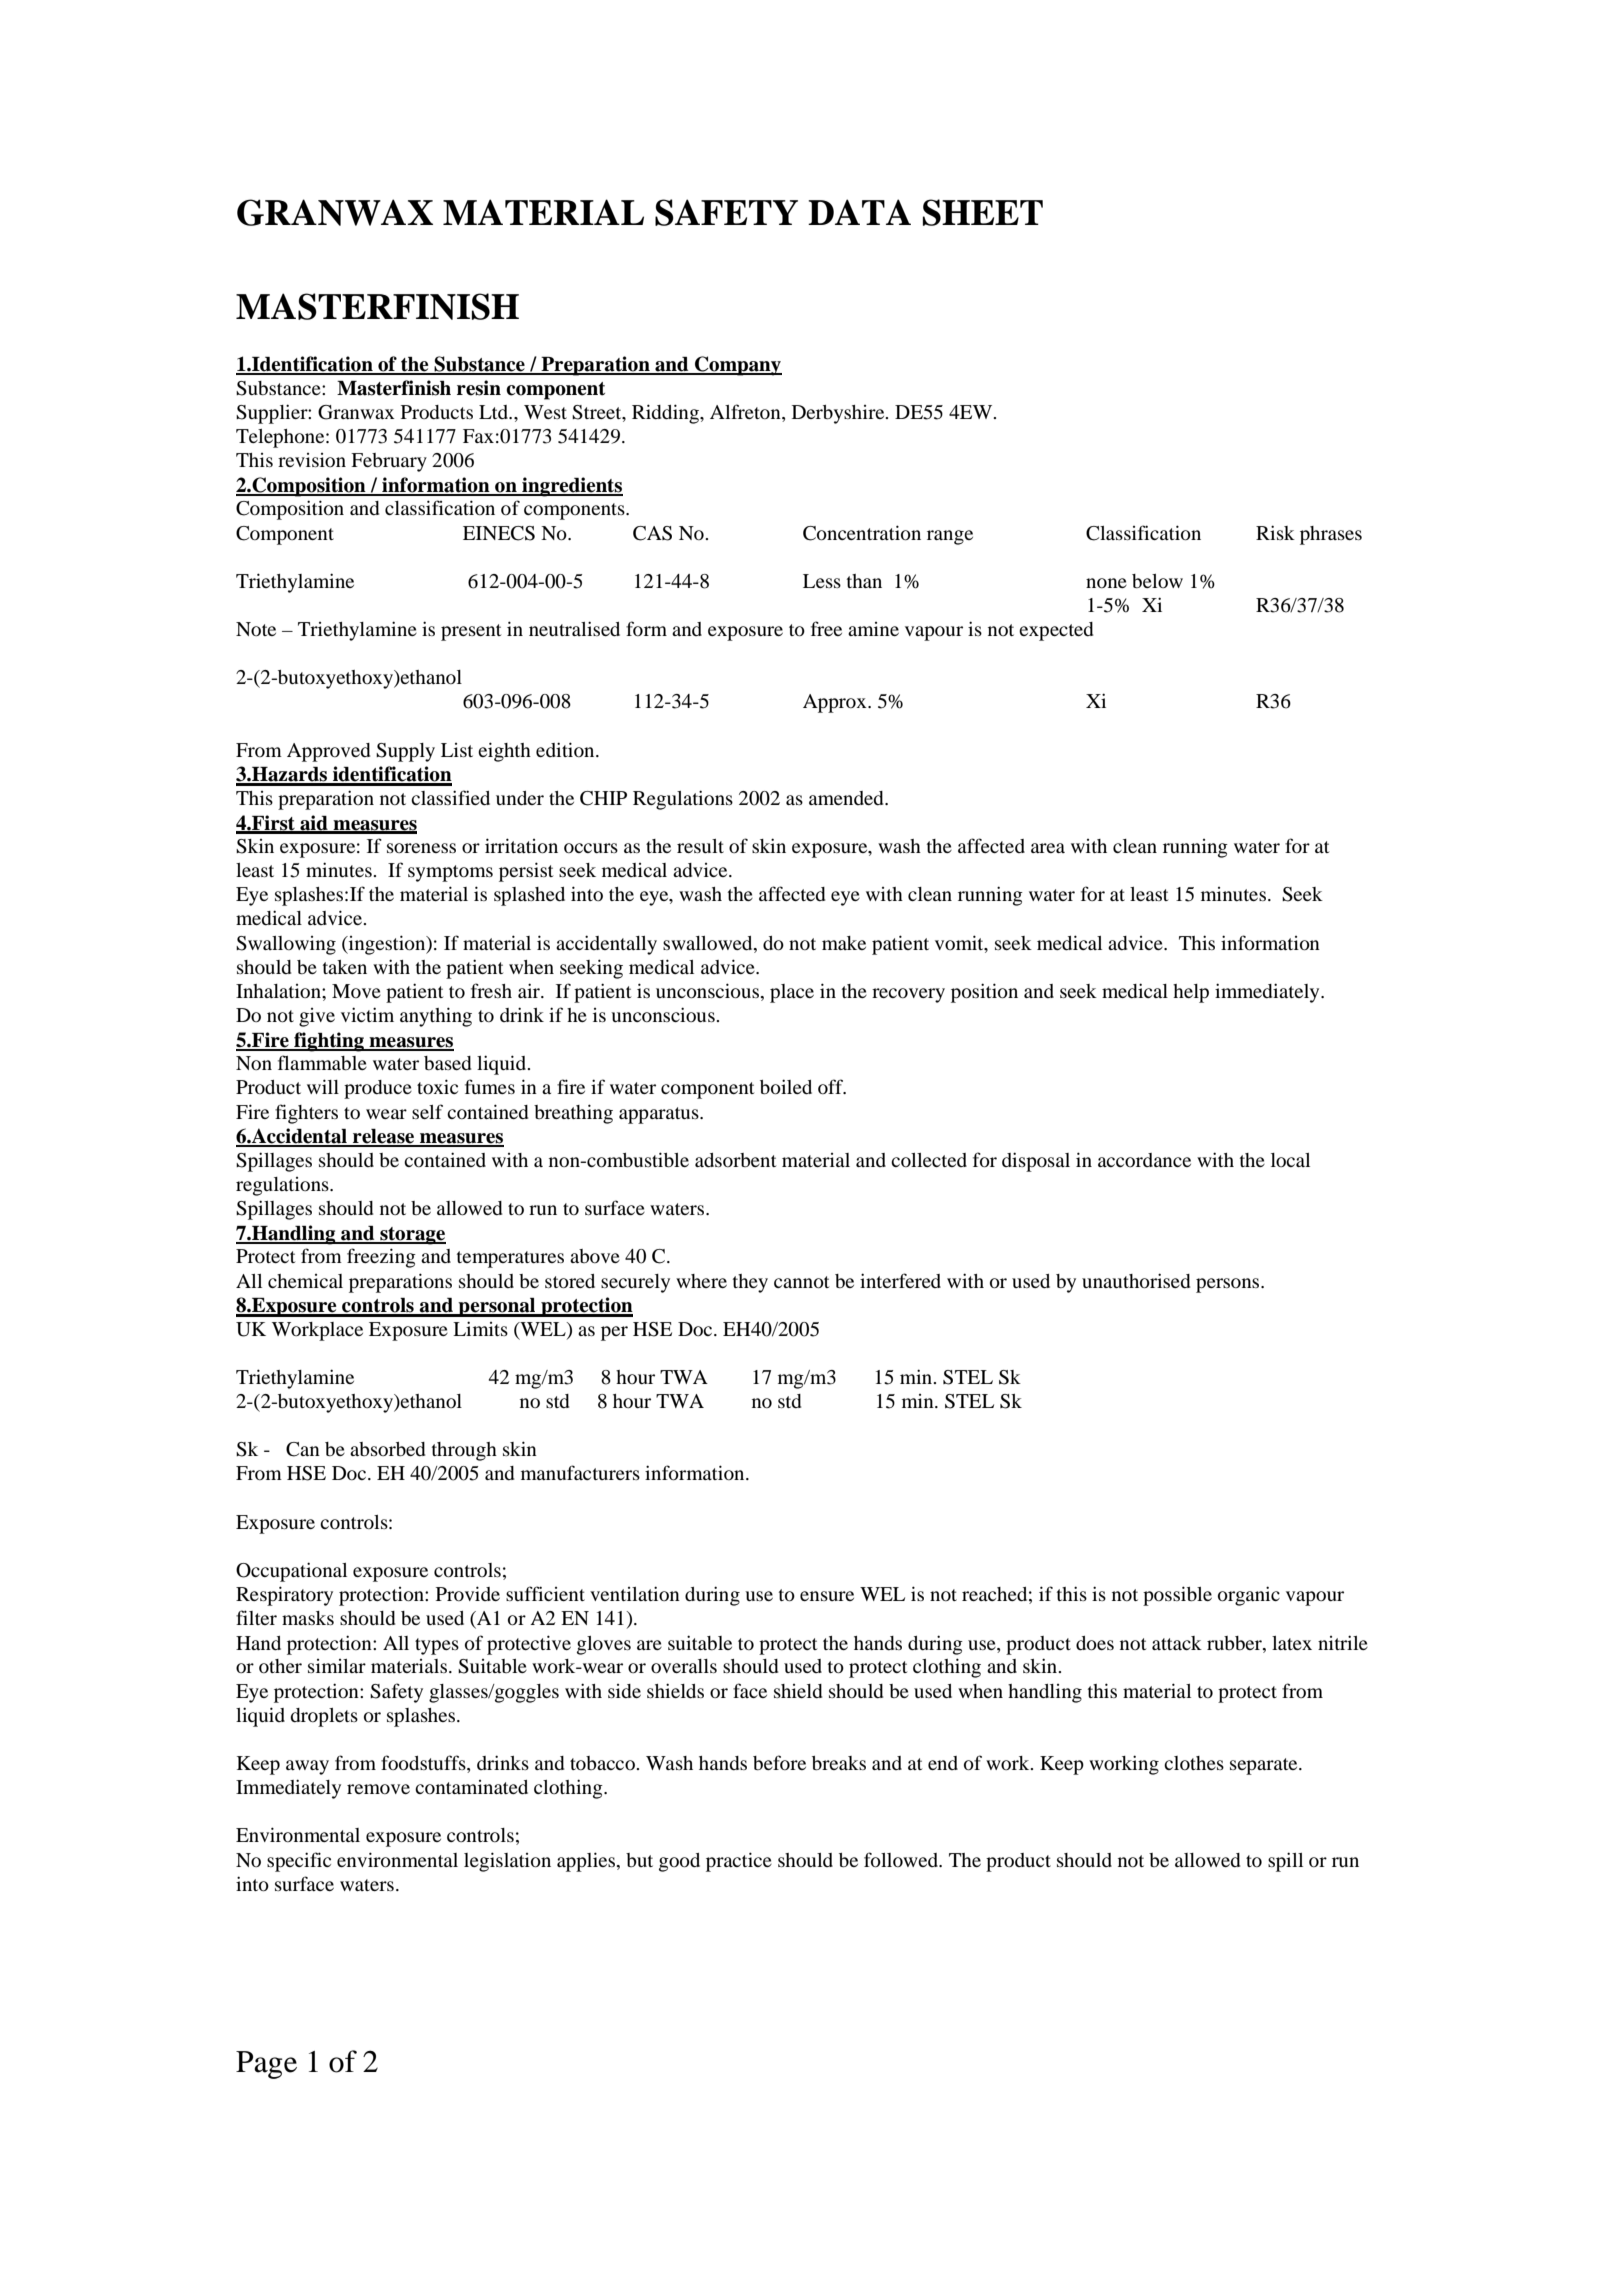 The height and width of the document is (2271, 1605). I want to click on ensure, so click(827, 1596).
